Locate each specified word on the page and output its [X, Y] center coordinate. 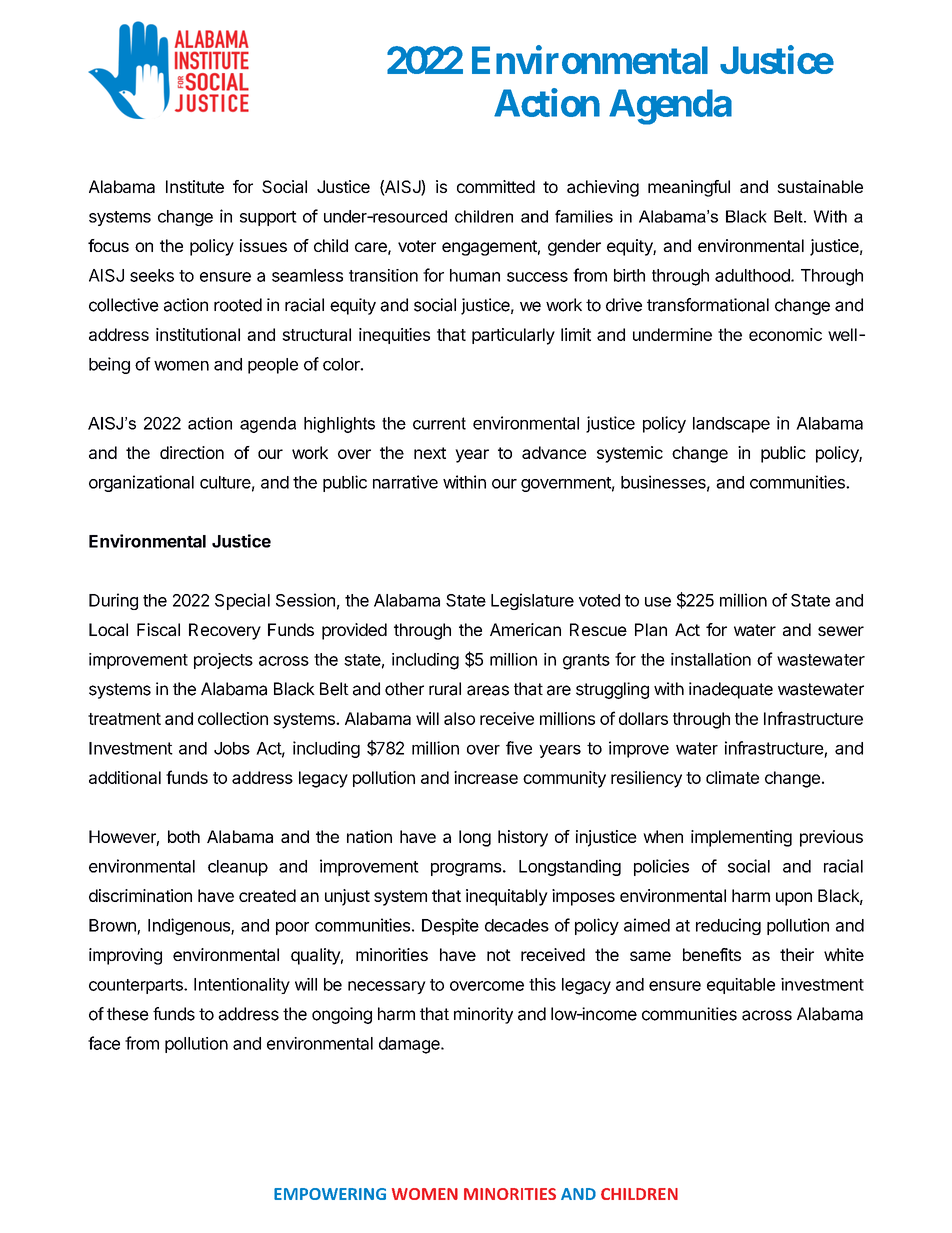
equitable [741, 986]
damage [410, 1045]
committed [496, 186]
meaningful [689, 188]
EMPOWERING [330, 1194]
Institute [195, 186]
